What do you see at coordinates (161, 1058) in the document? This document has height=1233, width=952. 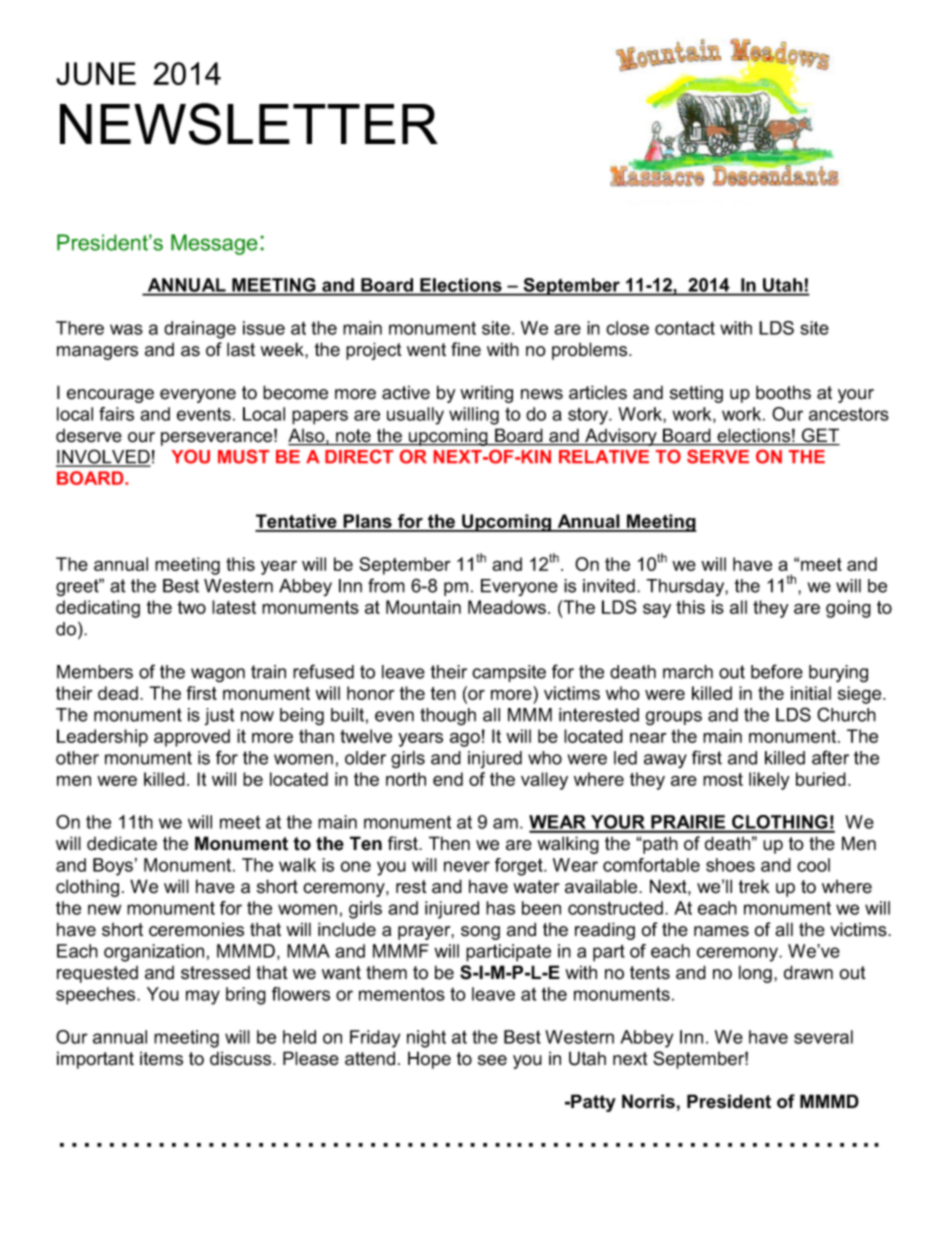 I see `items` at bounding box center [161, 1058].
